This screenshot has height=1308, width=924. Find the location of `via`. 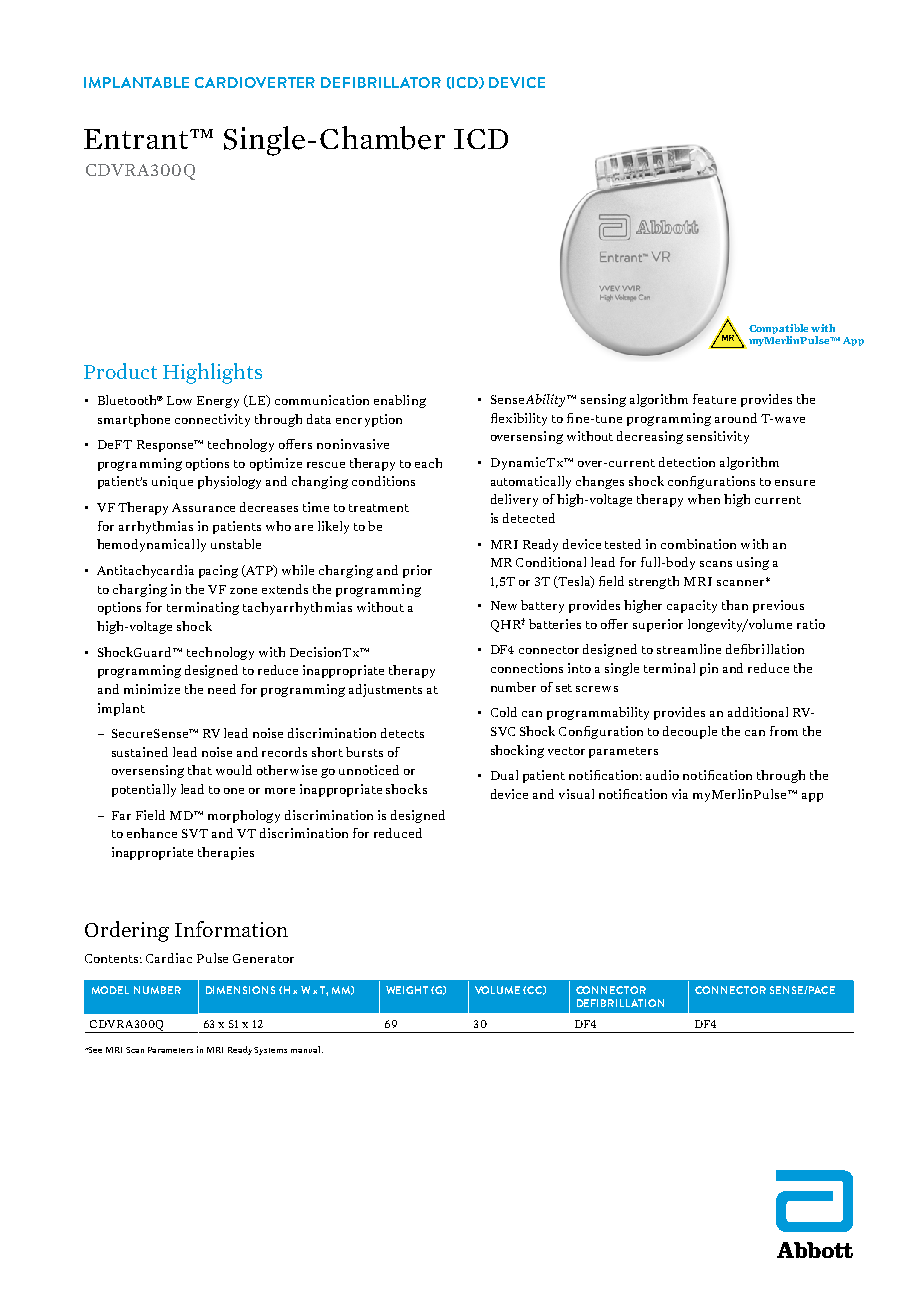

via is located at coordinates (680, 794).
